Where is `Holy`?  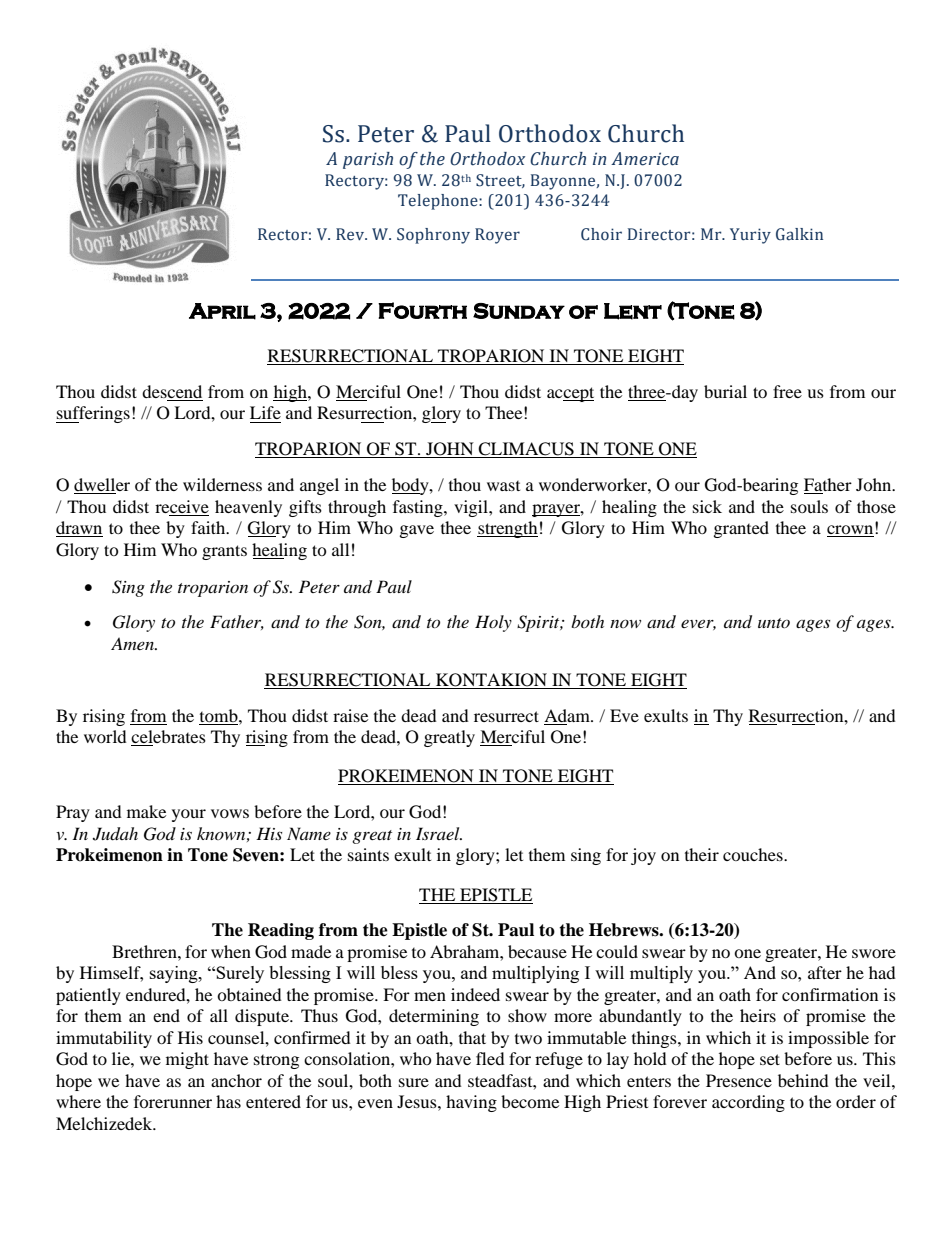
Holy is located at coordinates (493, 623).
